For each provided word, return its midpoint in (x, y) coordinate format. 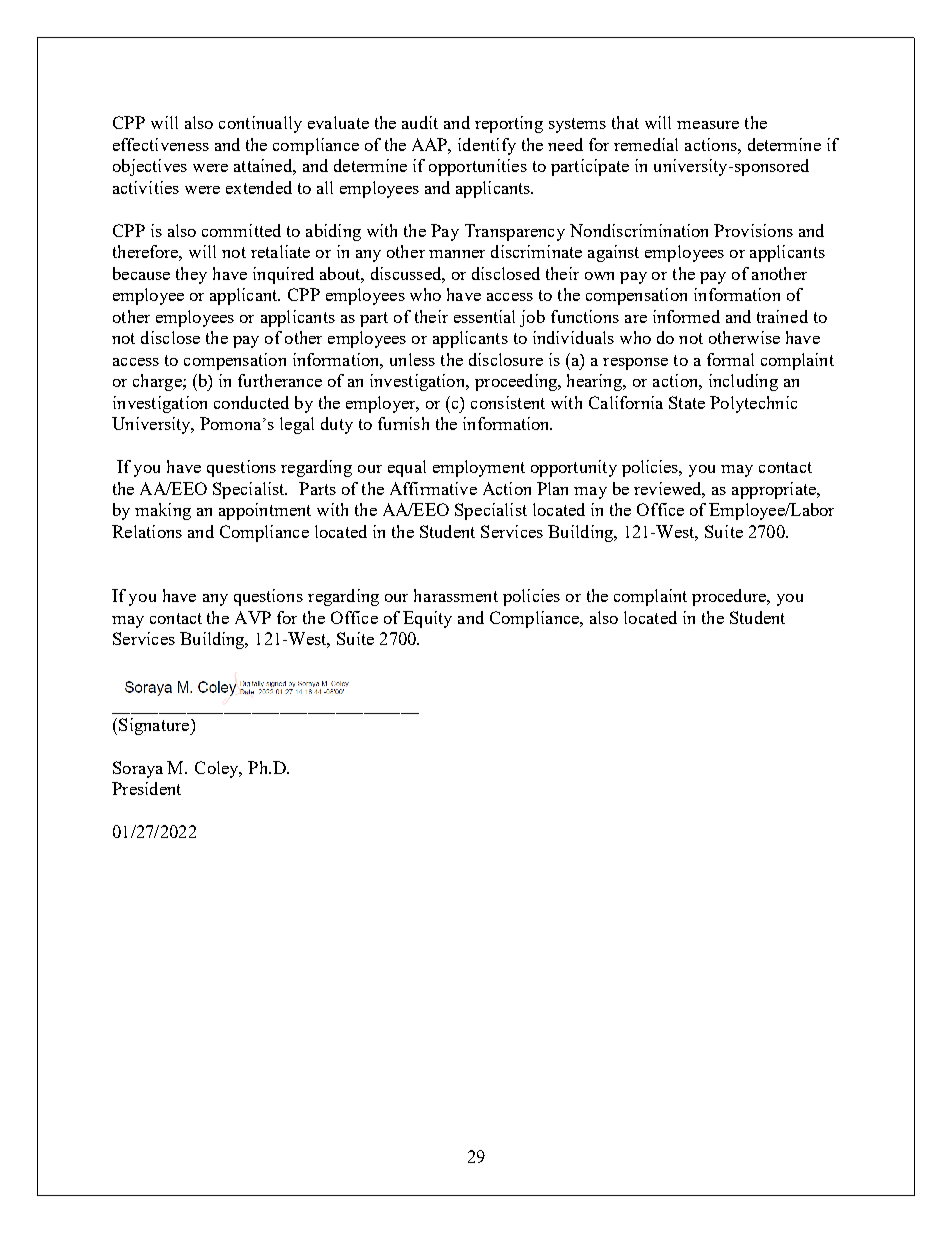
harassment (456, 595)
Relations (147, 531)
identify (487, 146)
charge (158, 382)
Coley (218, 769)
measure (708, 125)
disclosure (506, 359)
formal (730, 359)
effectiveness (161, 144)
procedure (730, 597)
